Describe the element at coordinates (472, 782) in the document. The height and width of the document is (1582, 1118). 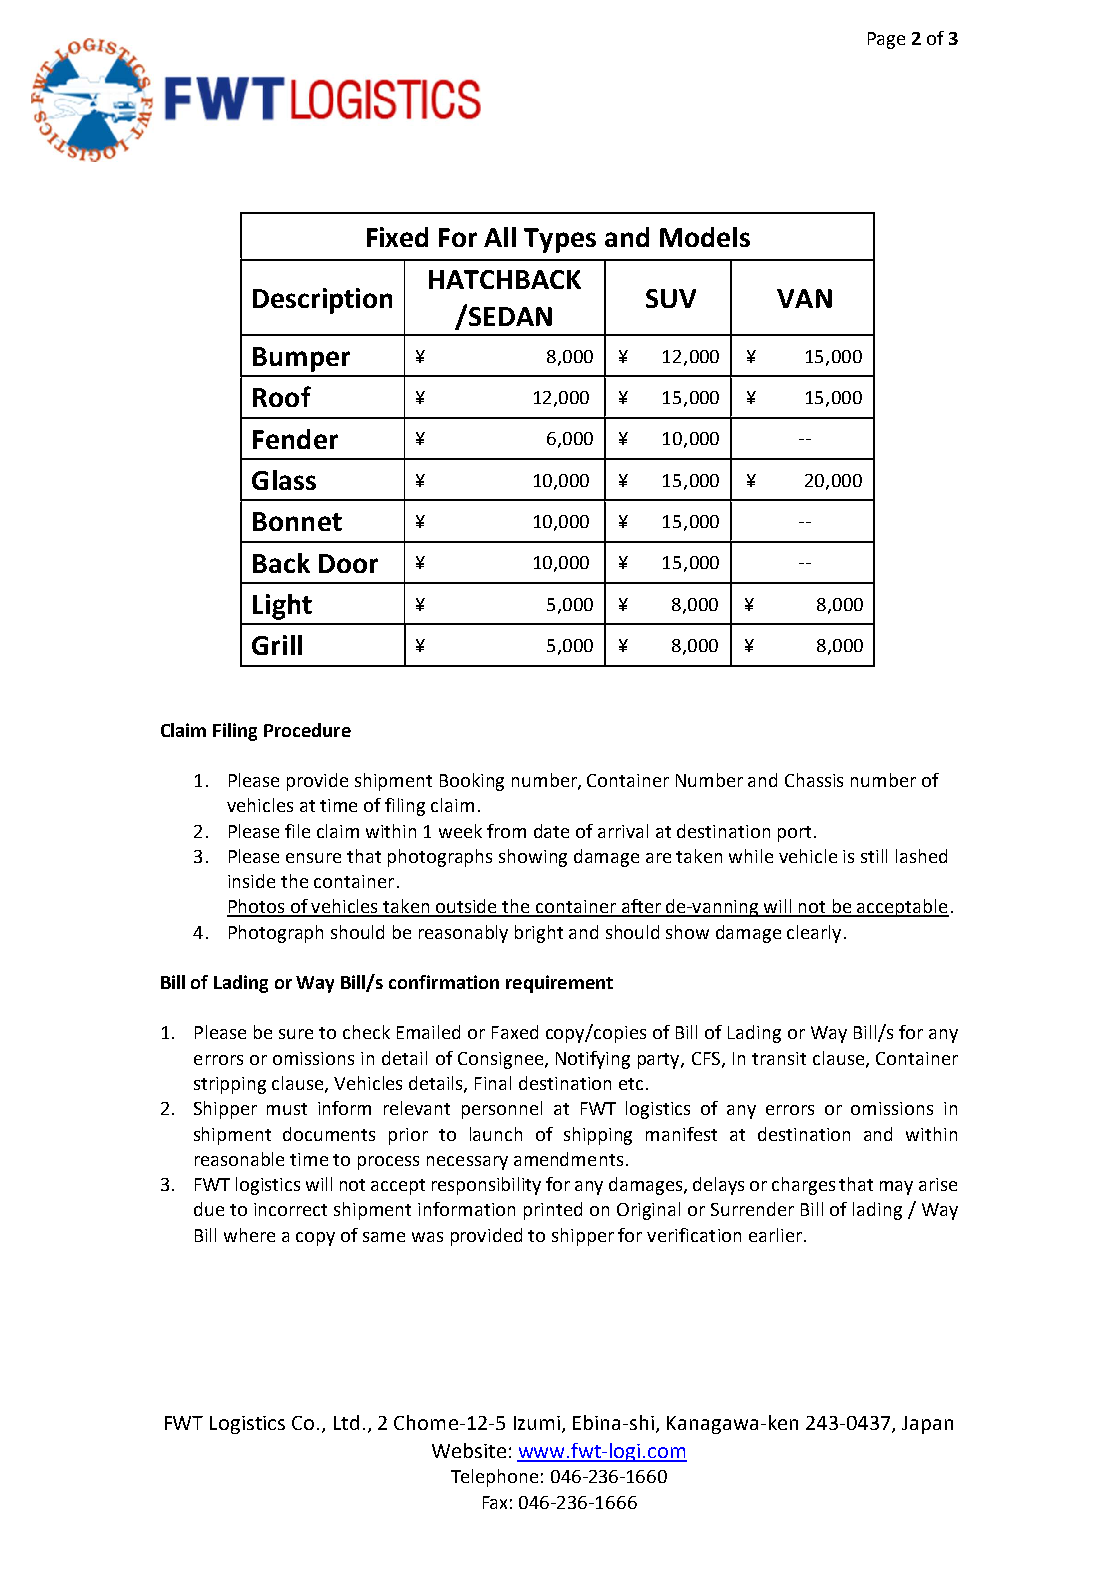
I see `Booking` at that location.
